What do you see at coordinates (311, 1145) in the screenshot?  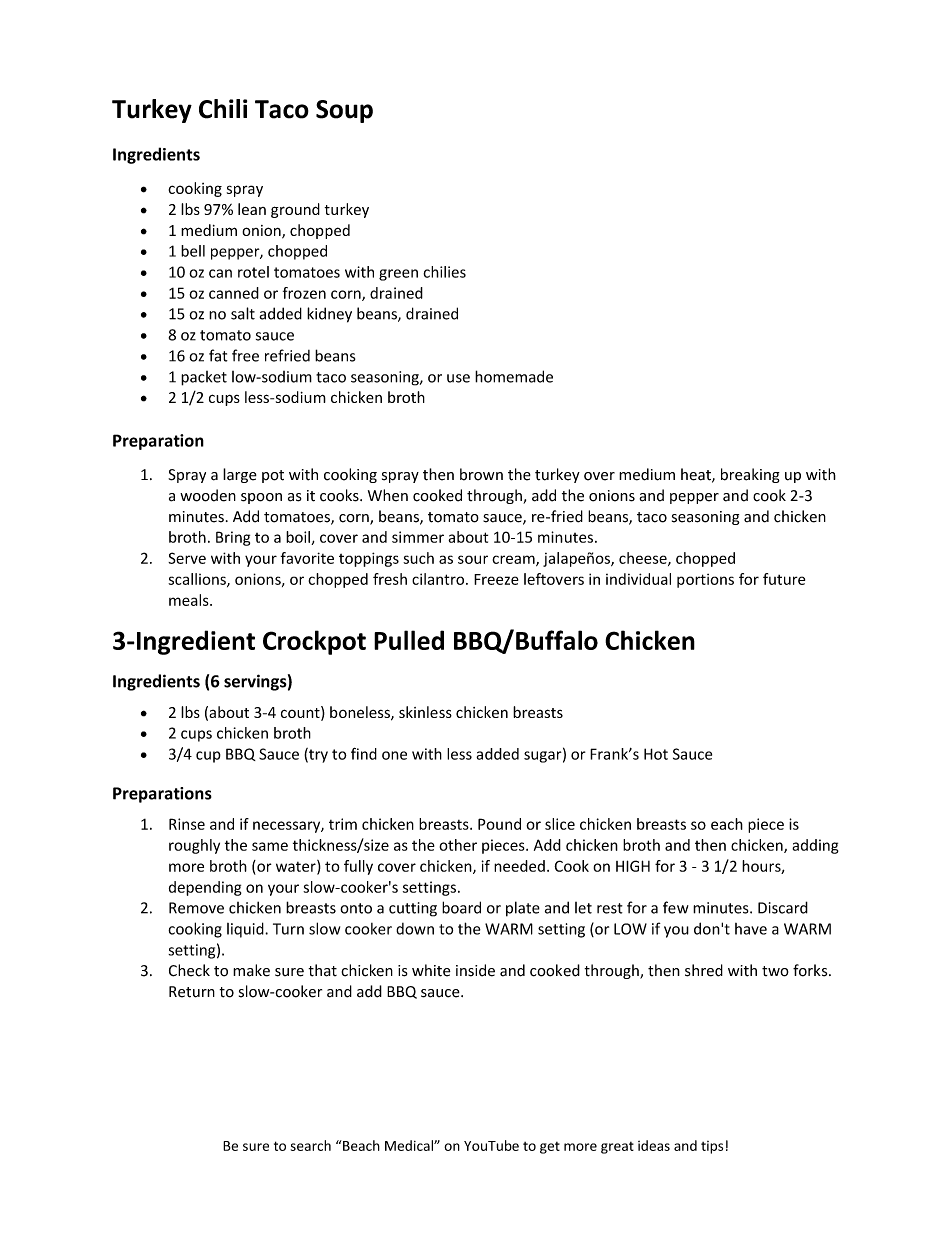 I see `search` at bounding box center [311, 1145].
